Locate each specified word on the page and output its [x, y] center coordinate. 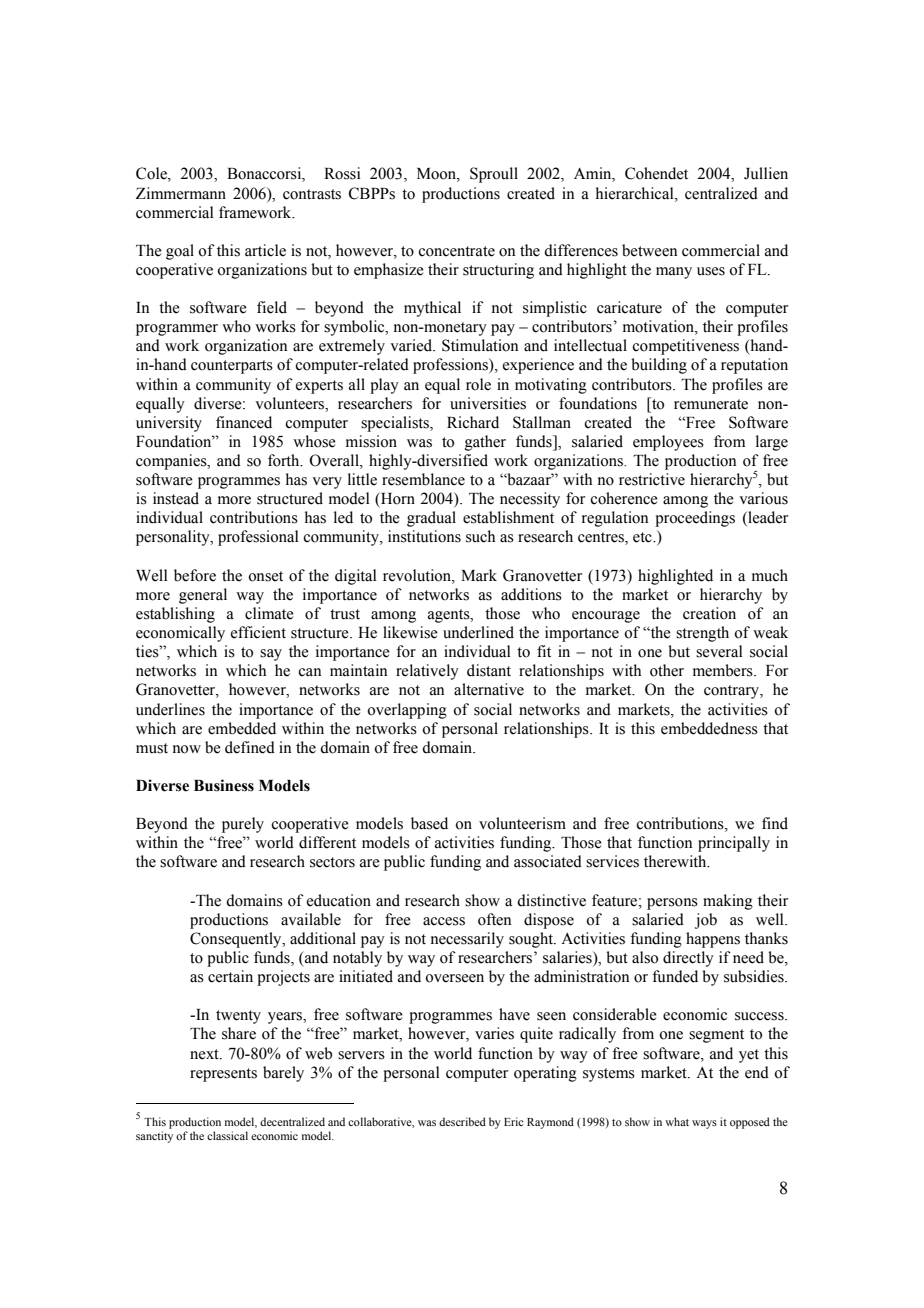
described [462, 1121]
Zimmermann [181, 193]
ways [704, 1124]
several [719, 651]
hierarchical [636, 193]
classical [227, 1135]
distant [489, 670]
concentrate [456, 251]
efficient [258, 632]
